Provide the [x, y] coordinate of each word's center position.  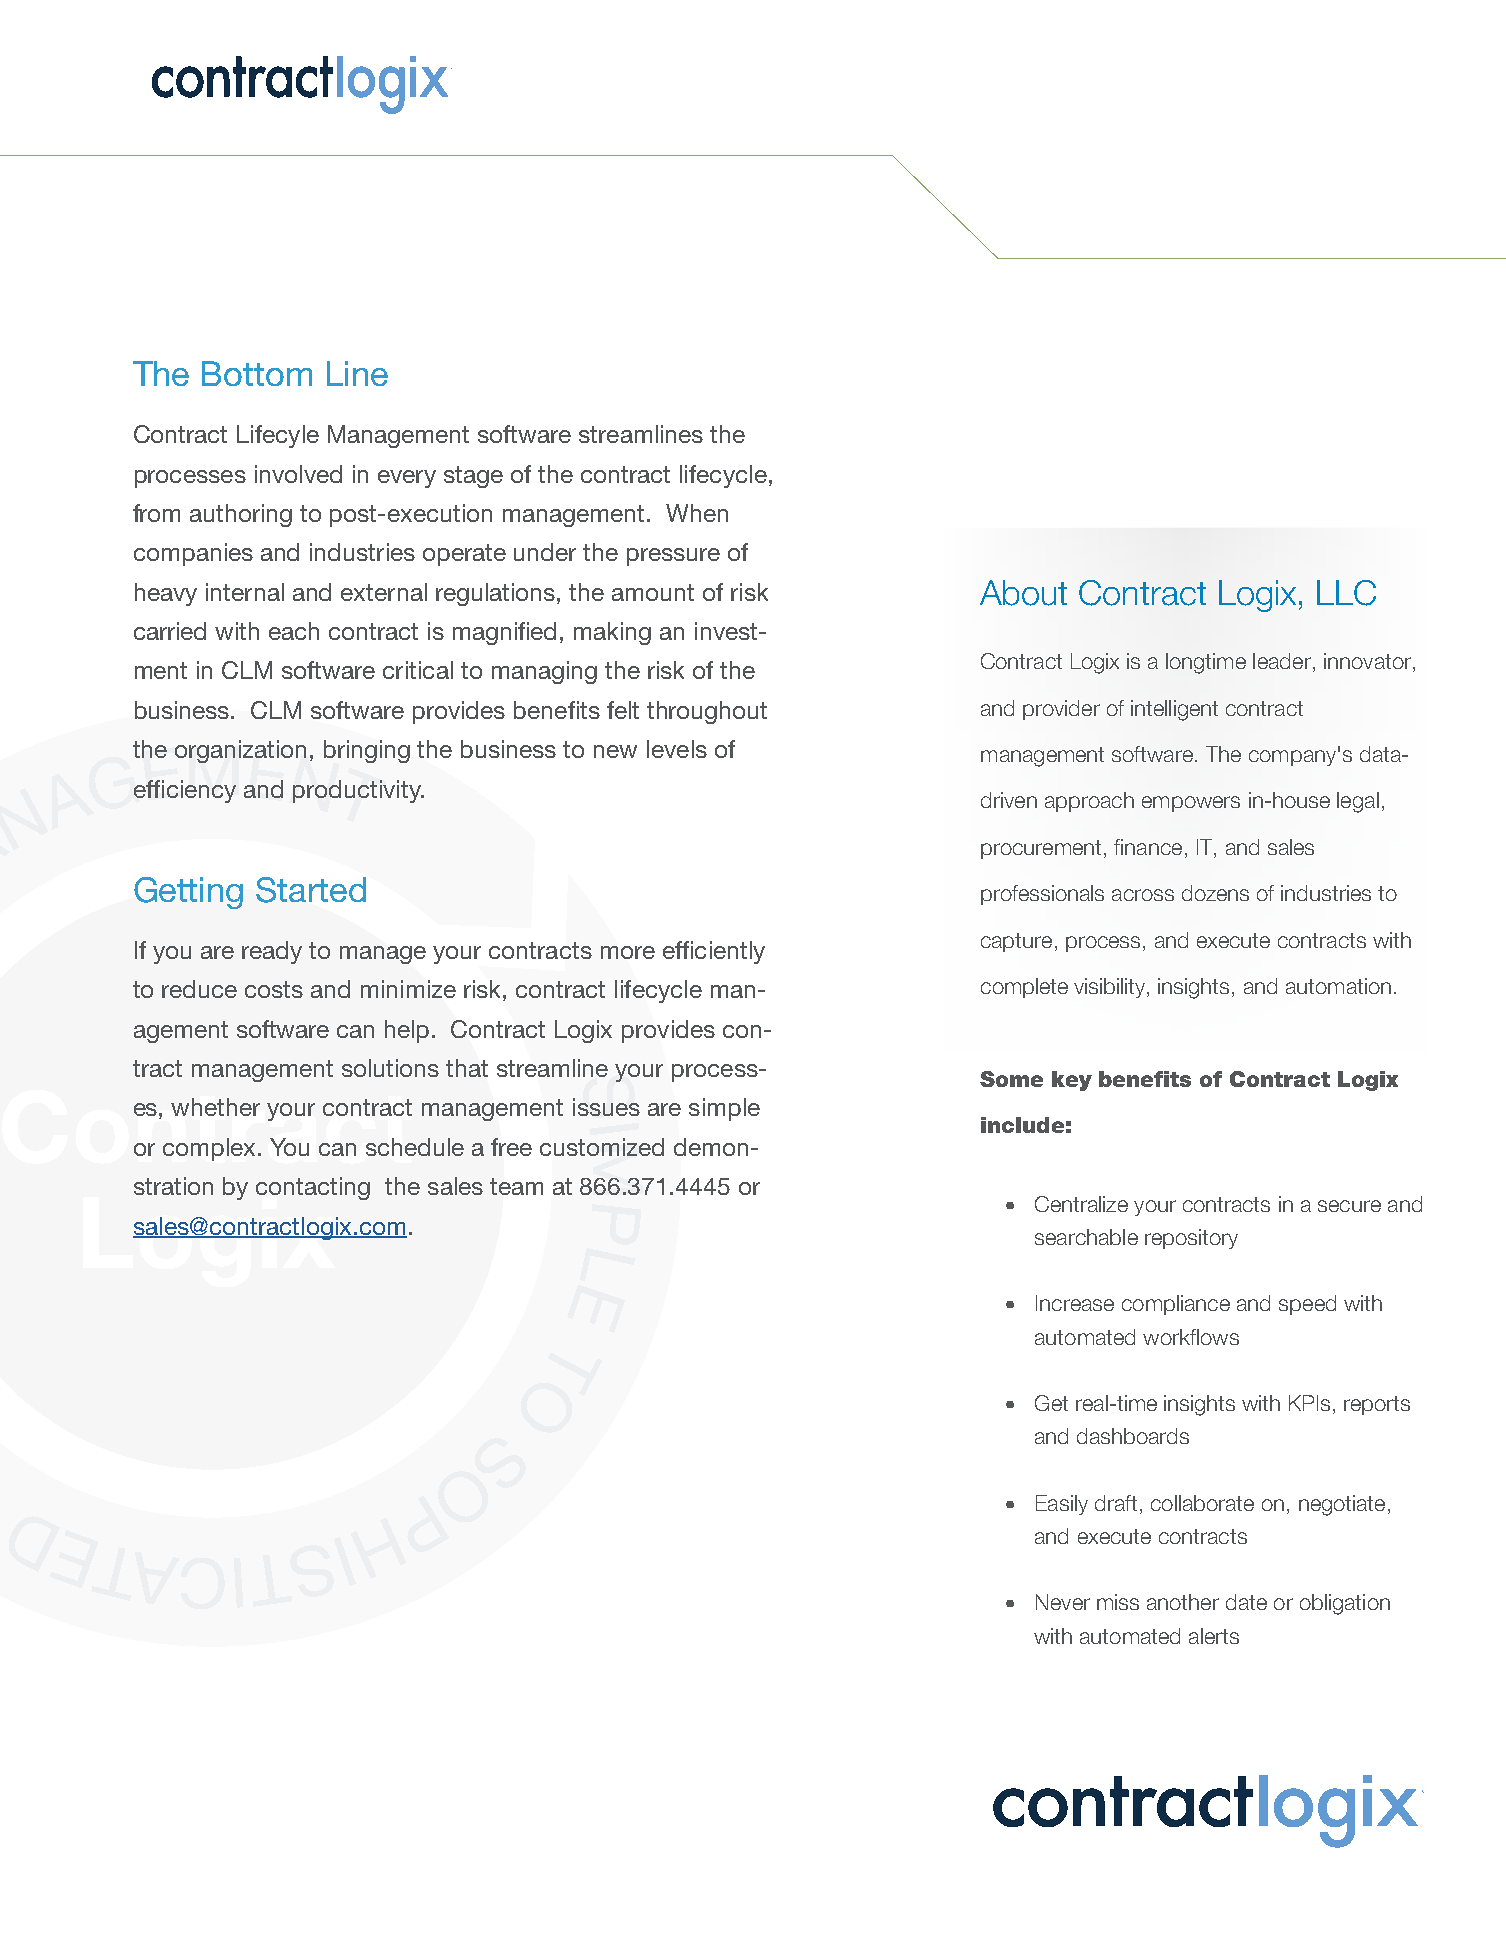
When [697, 513]
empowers [1191, 804]
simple [724, 1109]
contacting [313, 1188]
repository [1191, 1239]
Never [1063, 1602]
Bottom [257, 373]
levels [677, 749]
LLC [1346, 593]
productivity [358, 791]
